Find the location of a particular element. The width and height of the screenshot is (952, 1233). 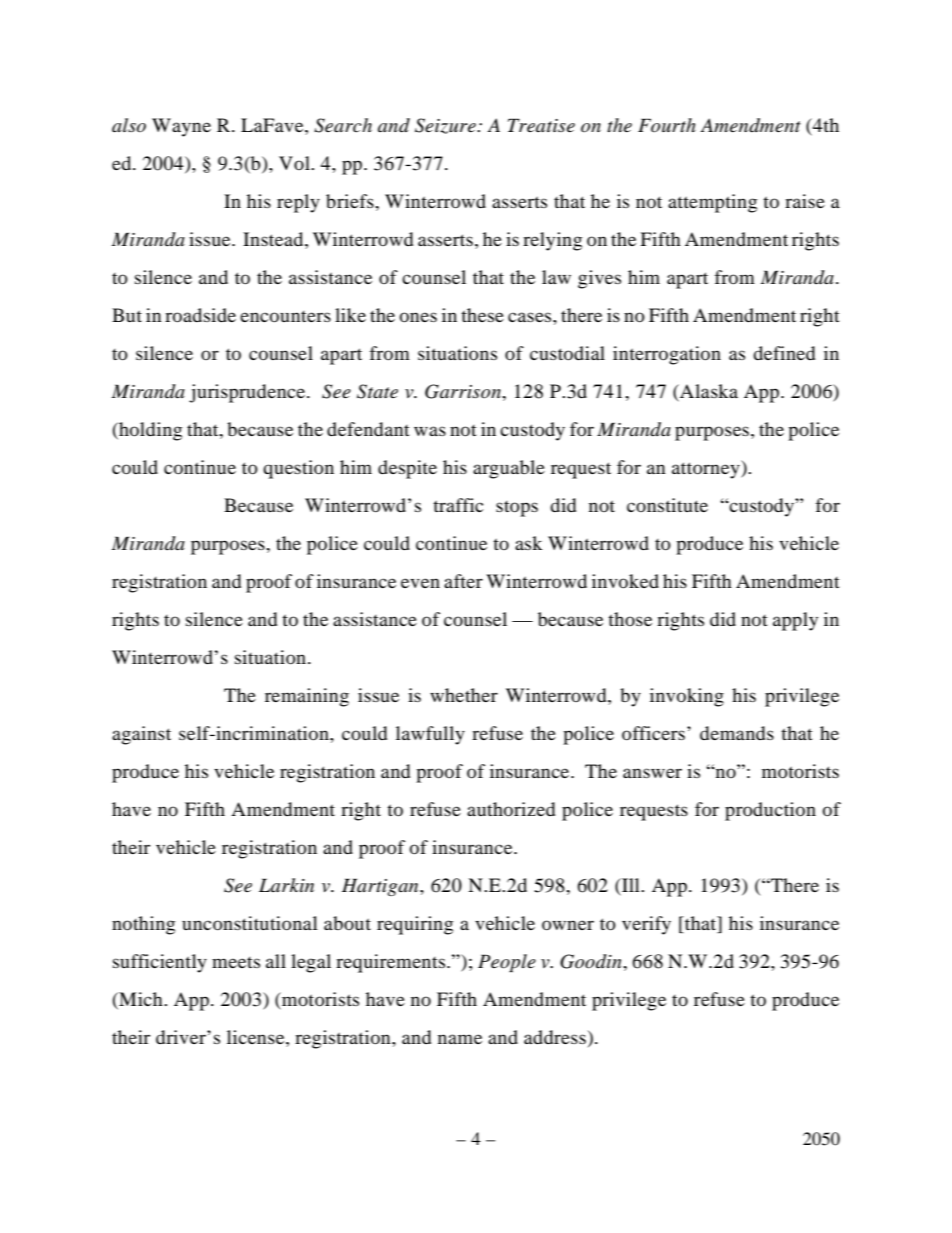

Wayne is located at coordinates (181, 127).
